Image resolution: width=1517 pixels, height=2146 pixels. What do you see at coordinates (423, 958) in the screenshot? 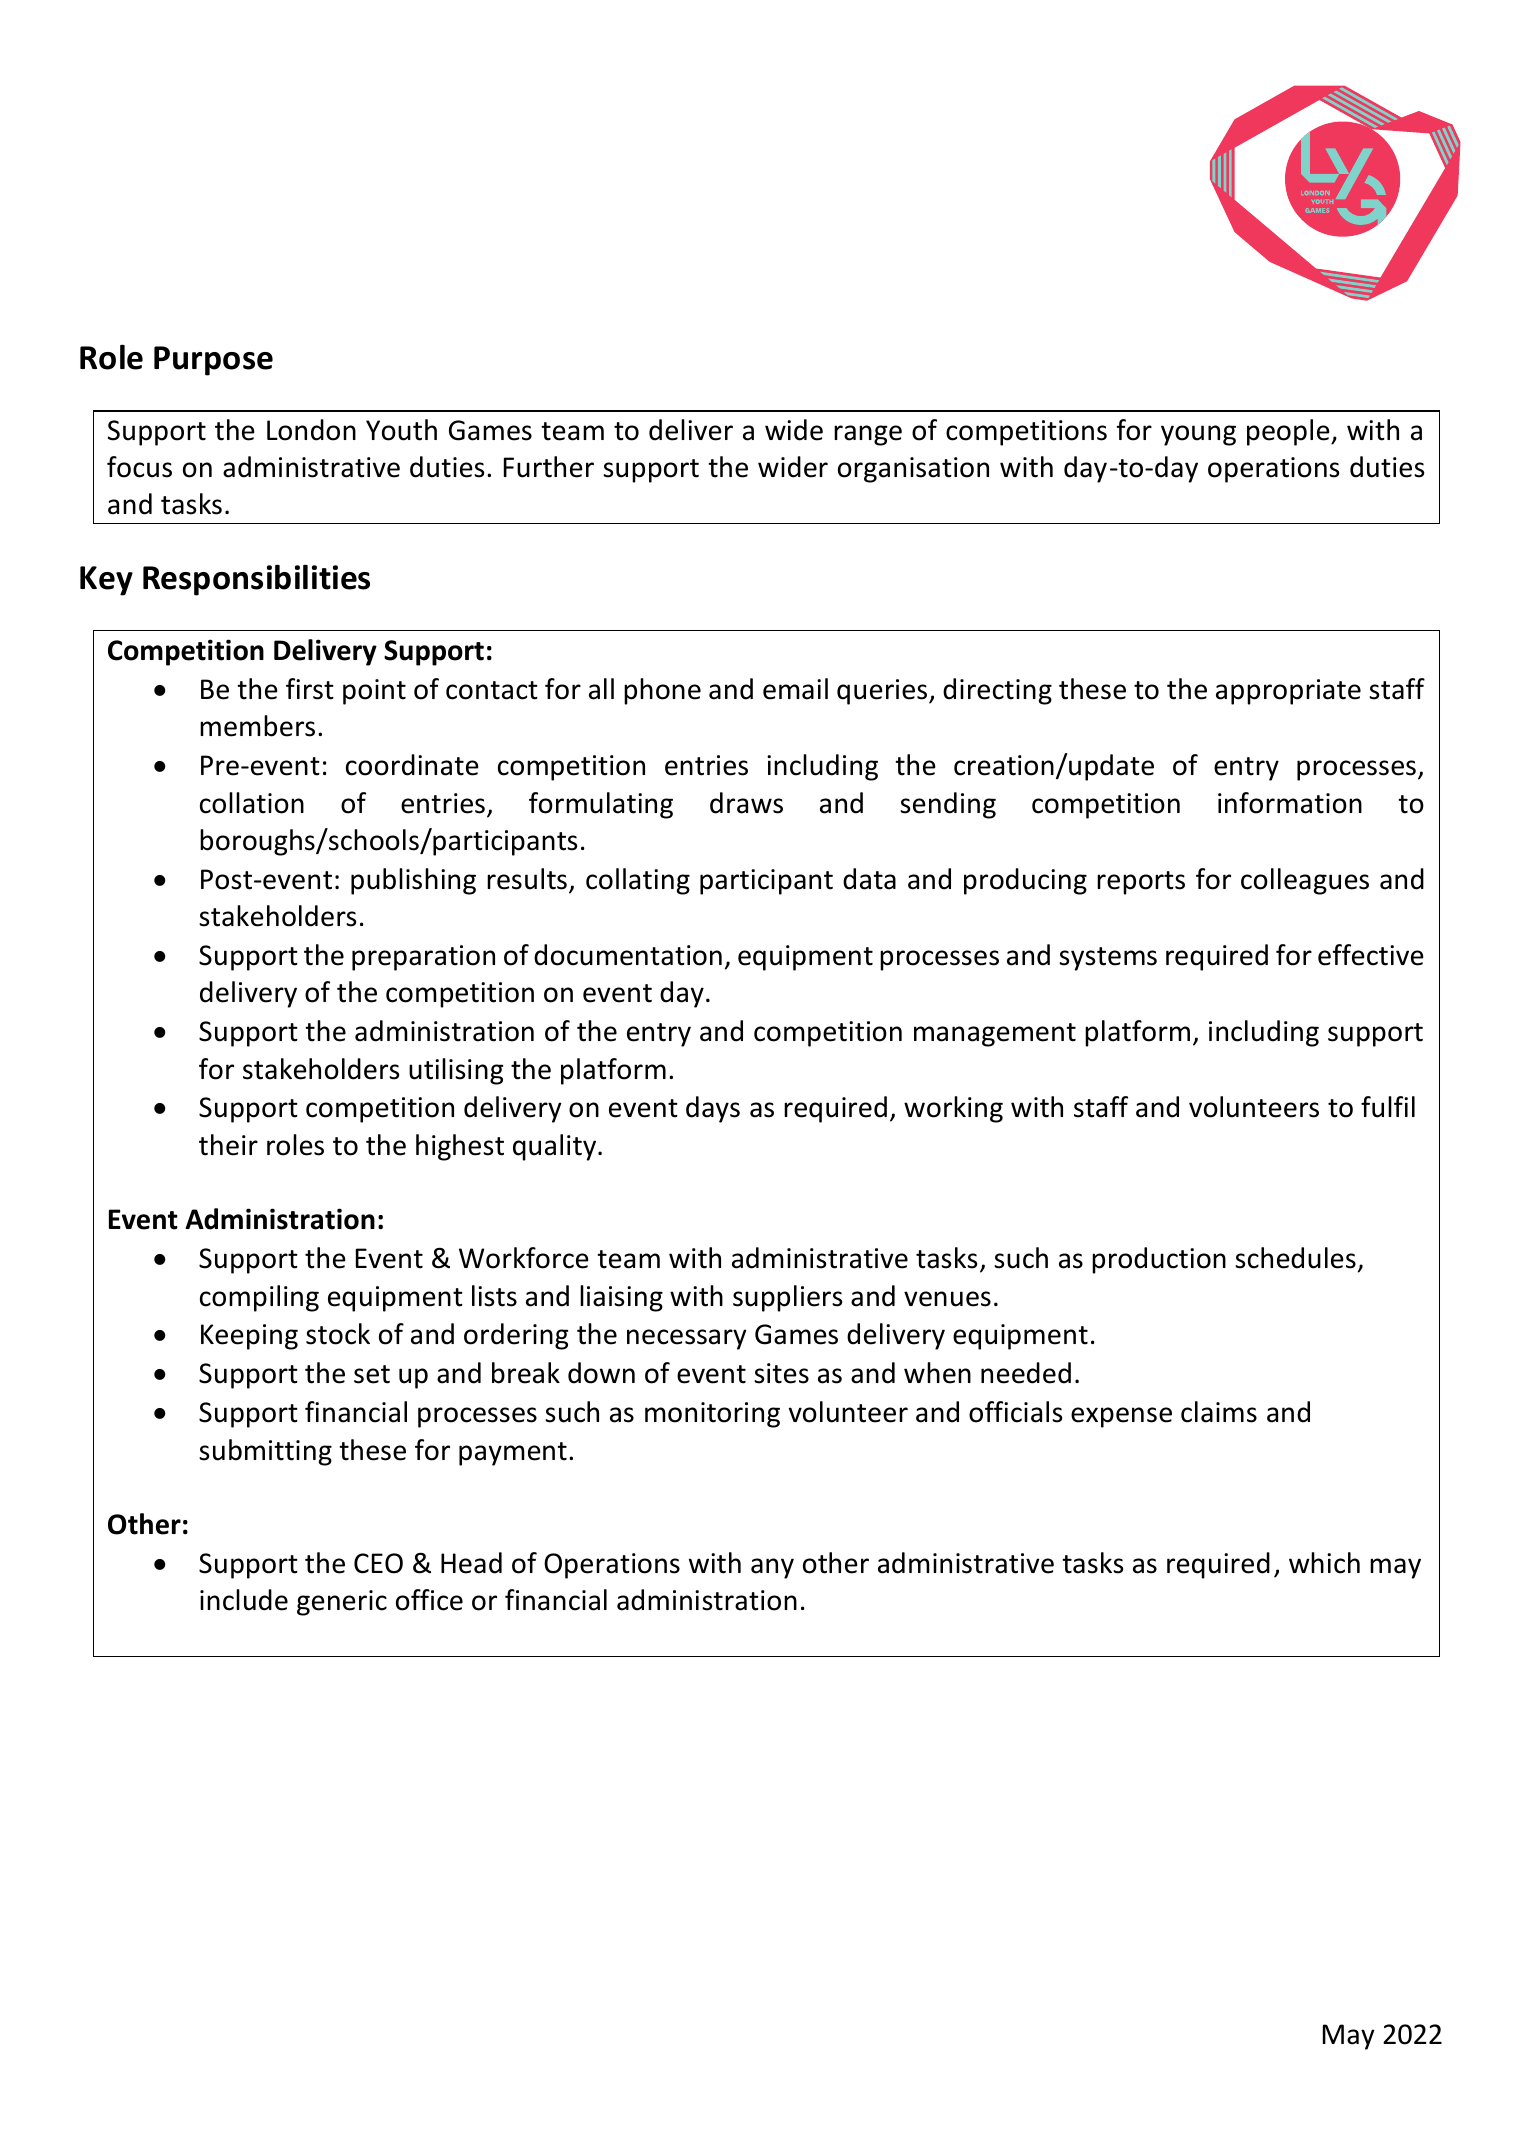
I see `preparation` at bounding box center [423, 958].
